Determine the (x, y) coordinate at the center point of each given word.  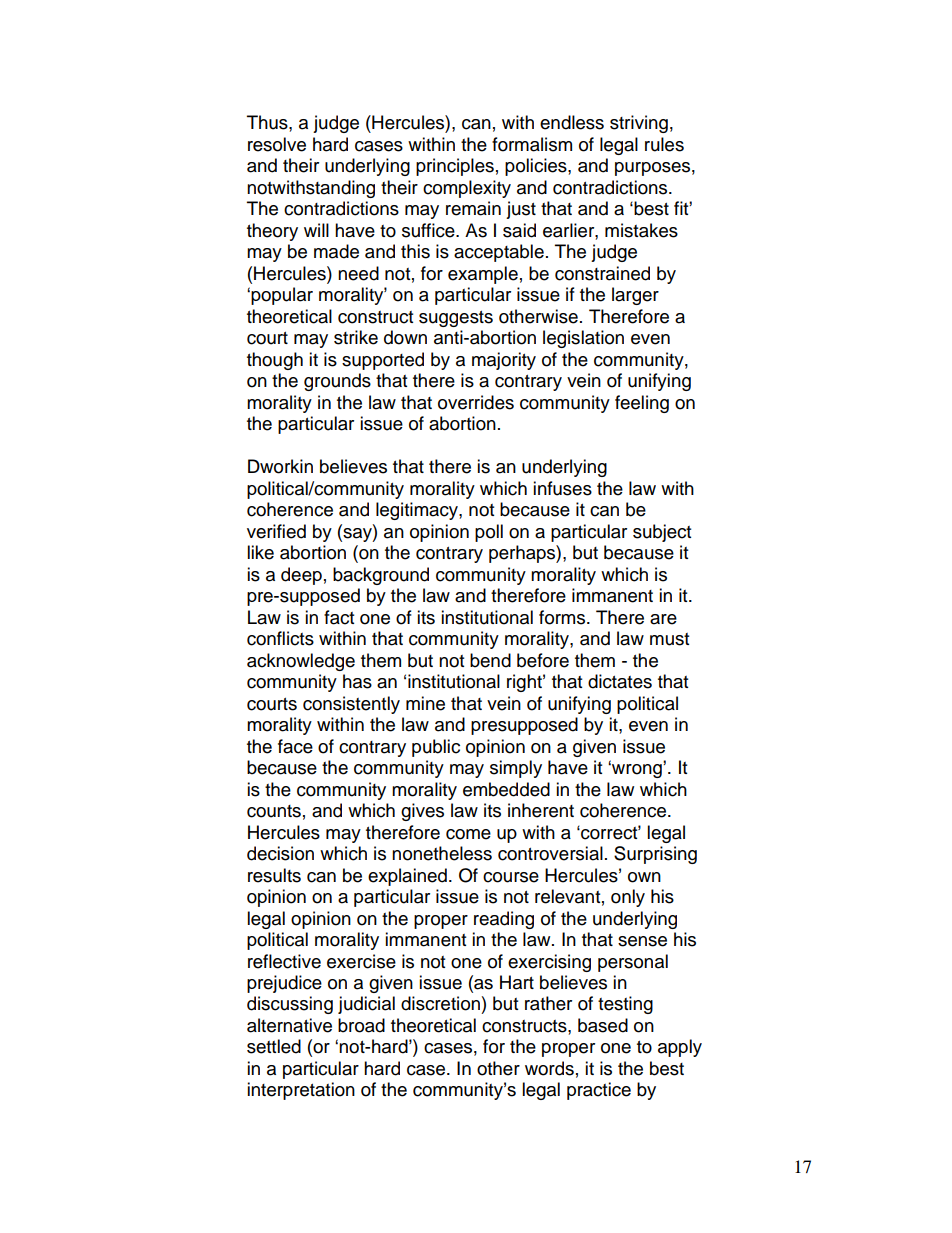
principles (455, 167)
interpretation (301, 1091)
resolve (277, 144)
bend (490, 660)
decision (280, 853)
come (468, 834)
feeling (642, 404)
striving (639, 124)
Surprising (655, 855)
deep (301, 576)
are (663, 619)
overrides (476, 402)
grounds (337, 382)
